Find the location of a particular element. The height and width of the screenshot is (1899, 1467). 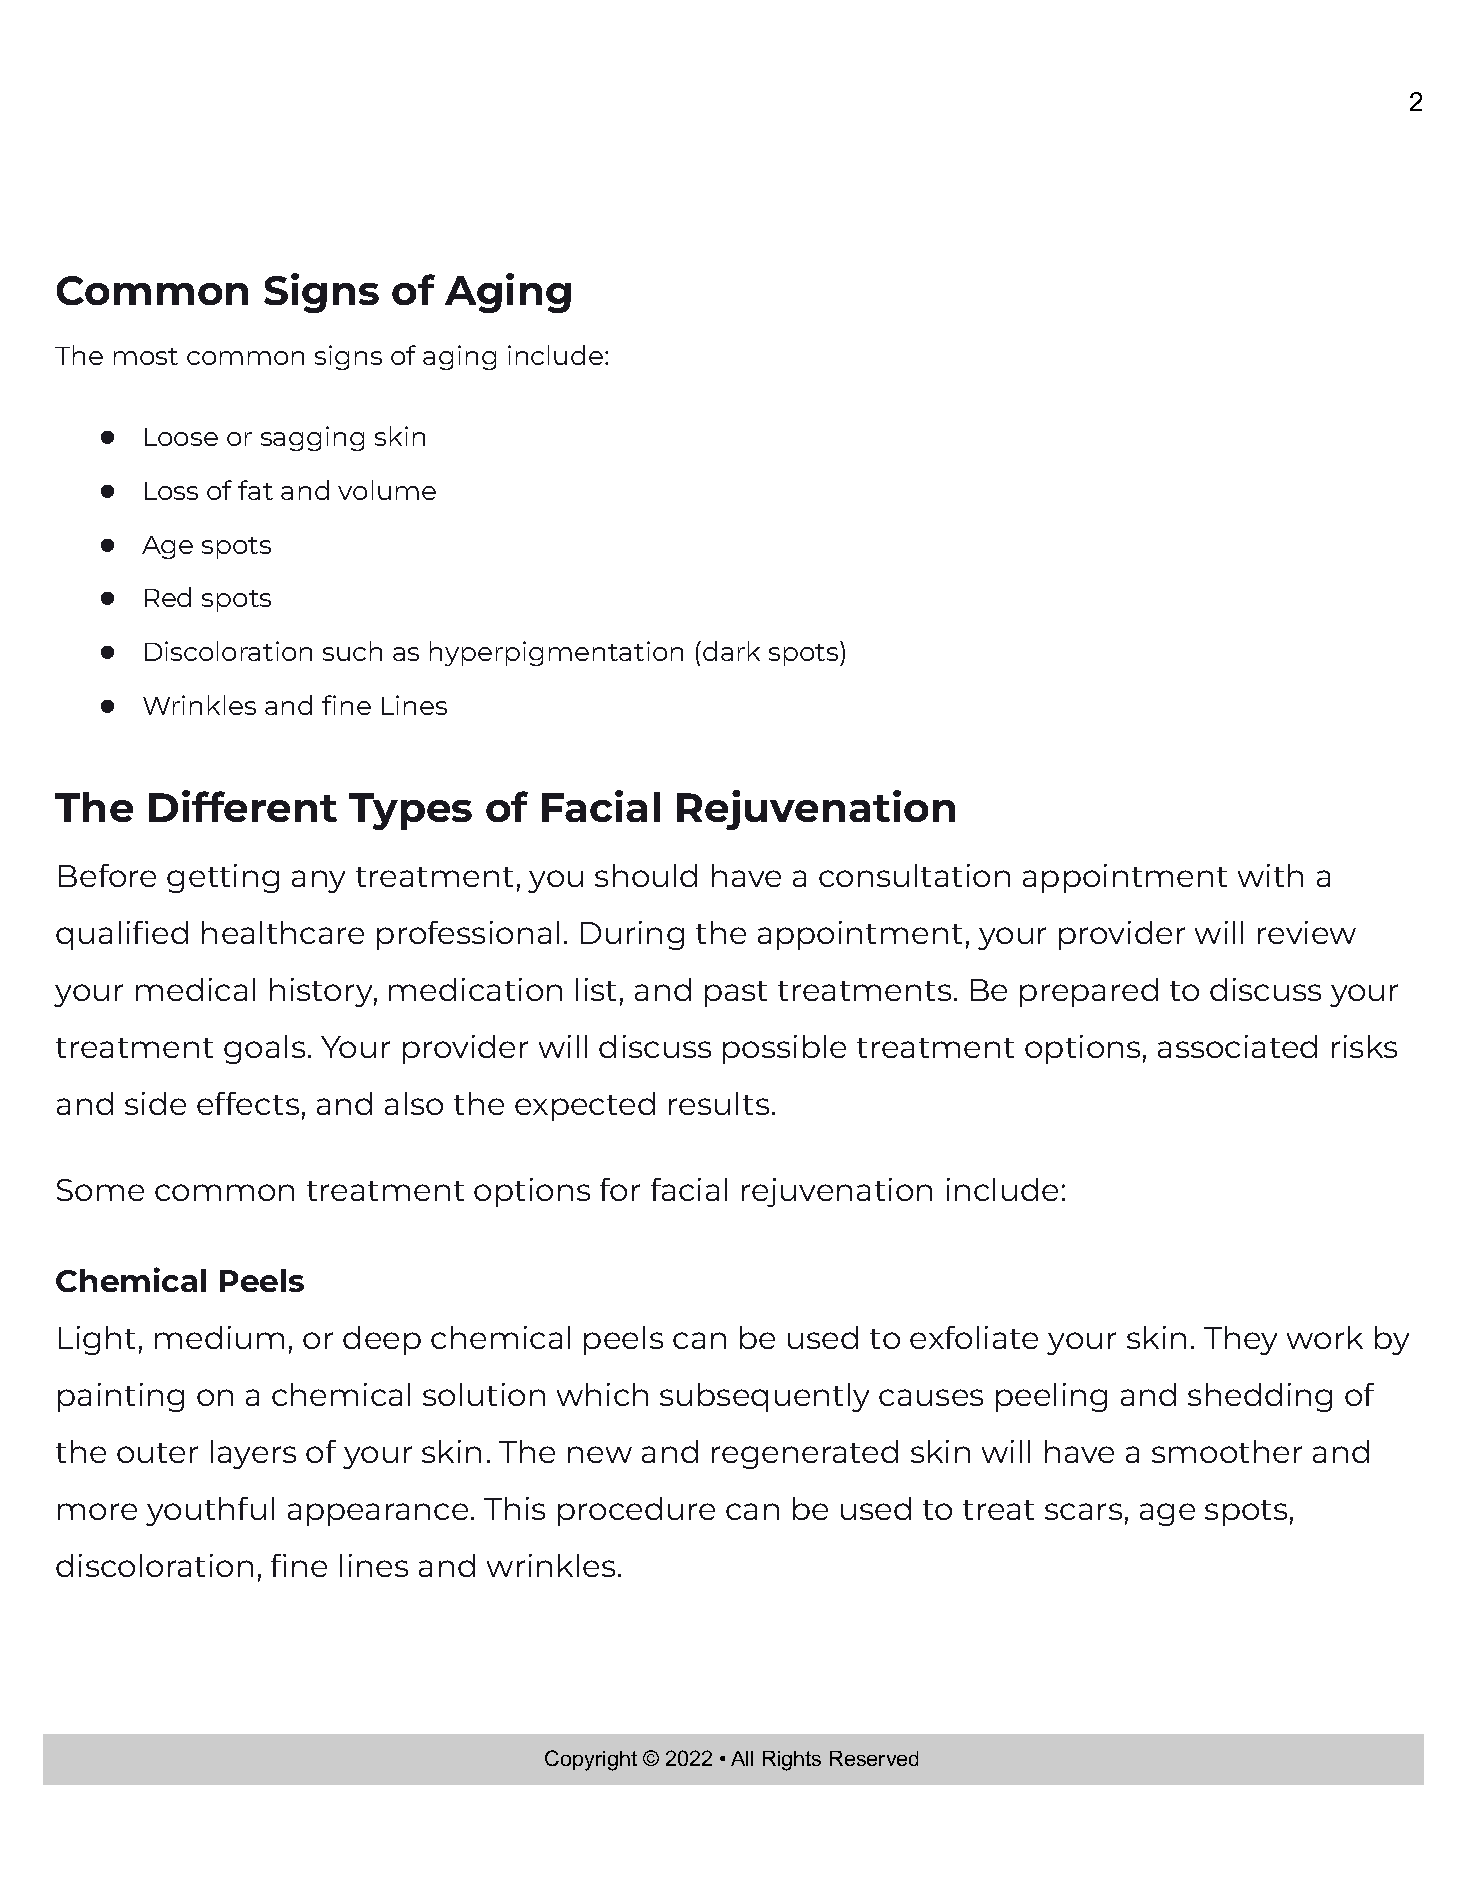

with is located at coordinates (1270, 875).
